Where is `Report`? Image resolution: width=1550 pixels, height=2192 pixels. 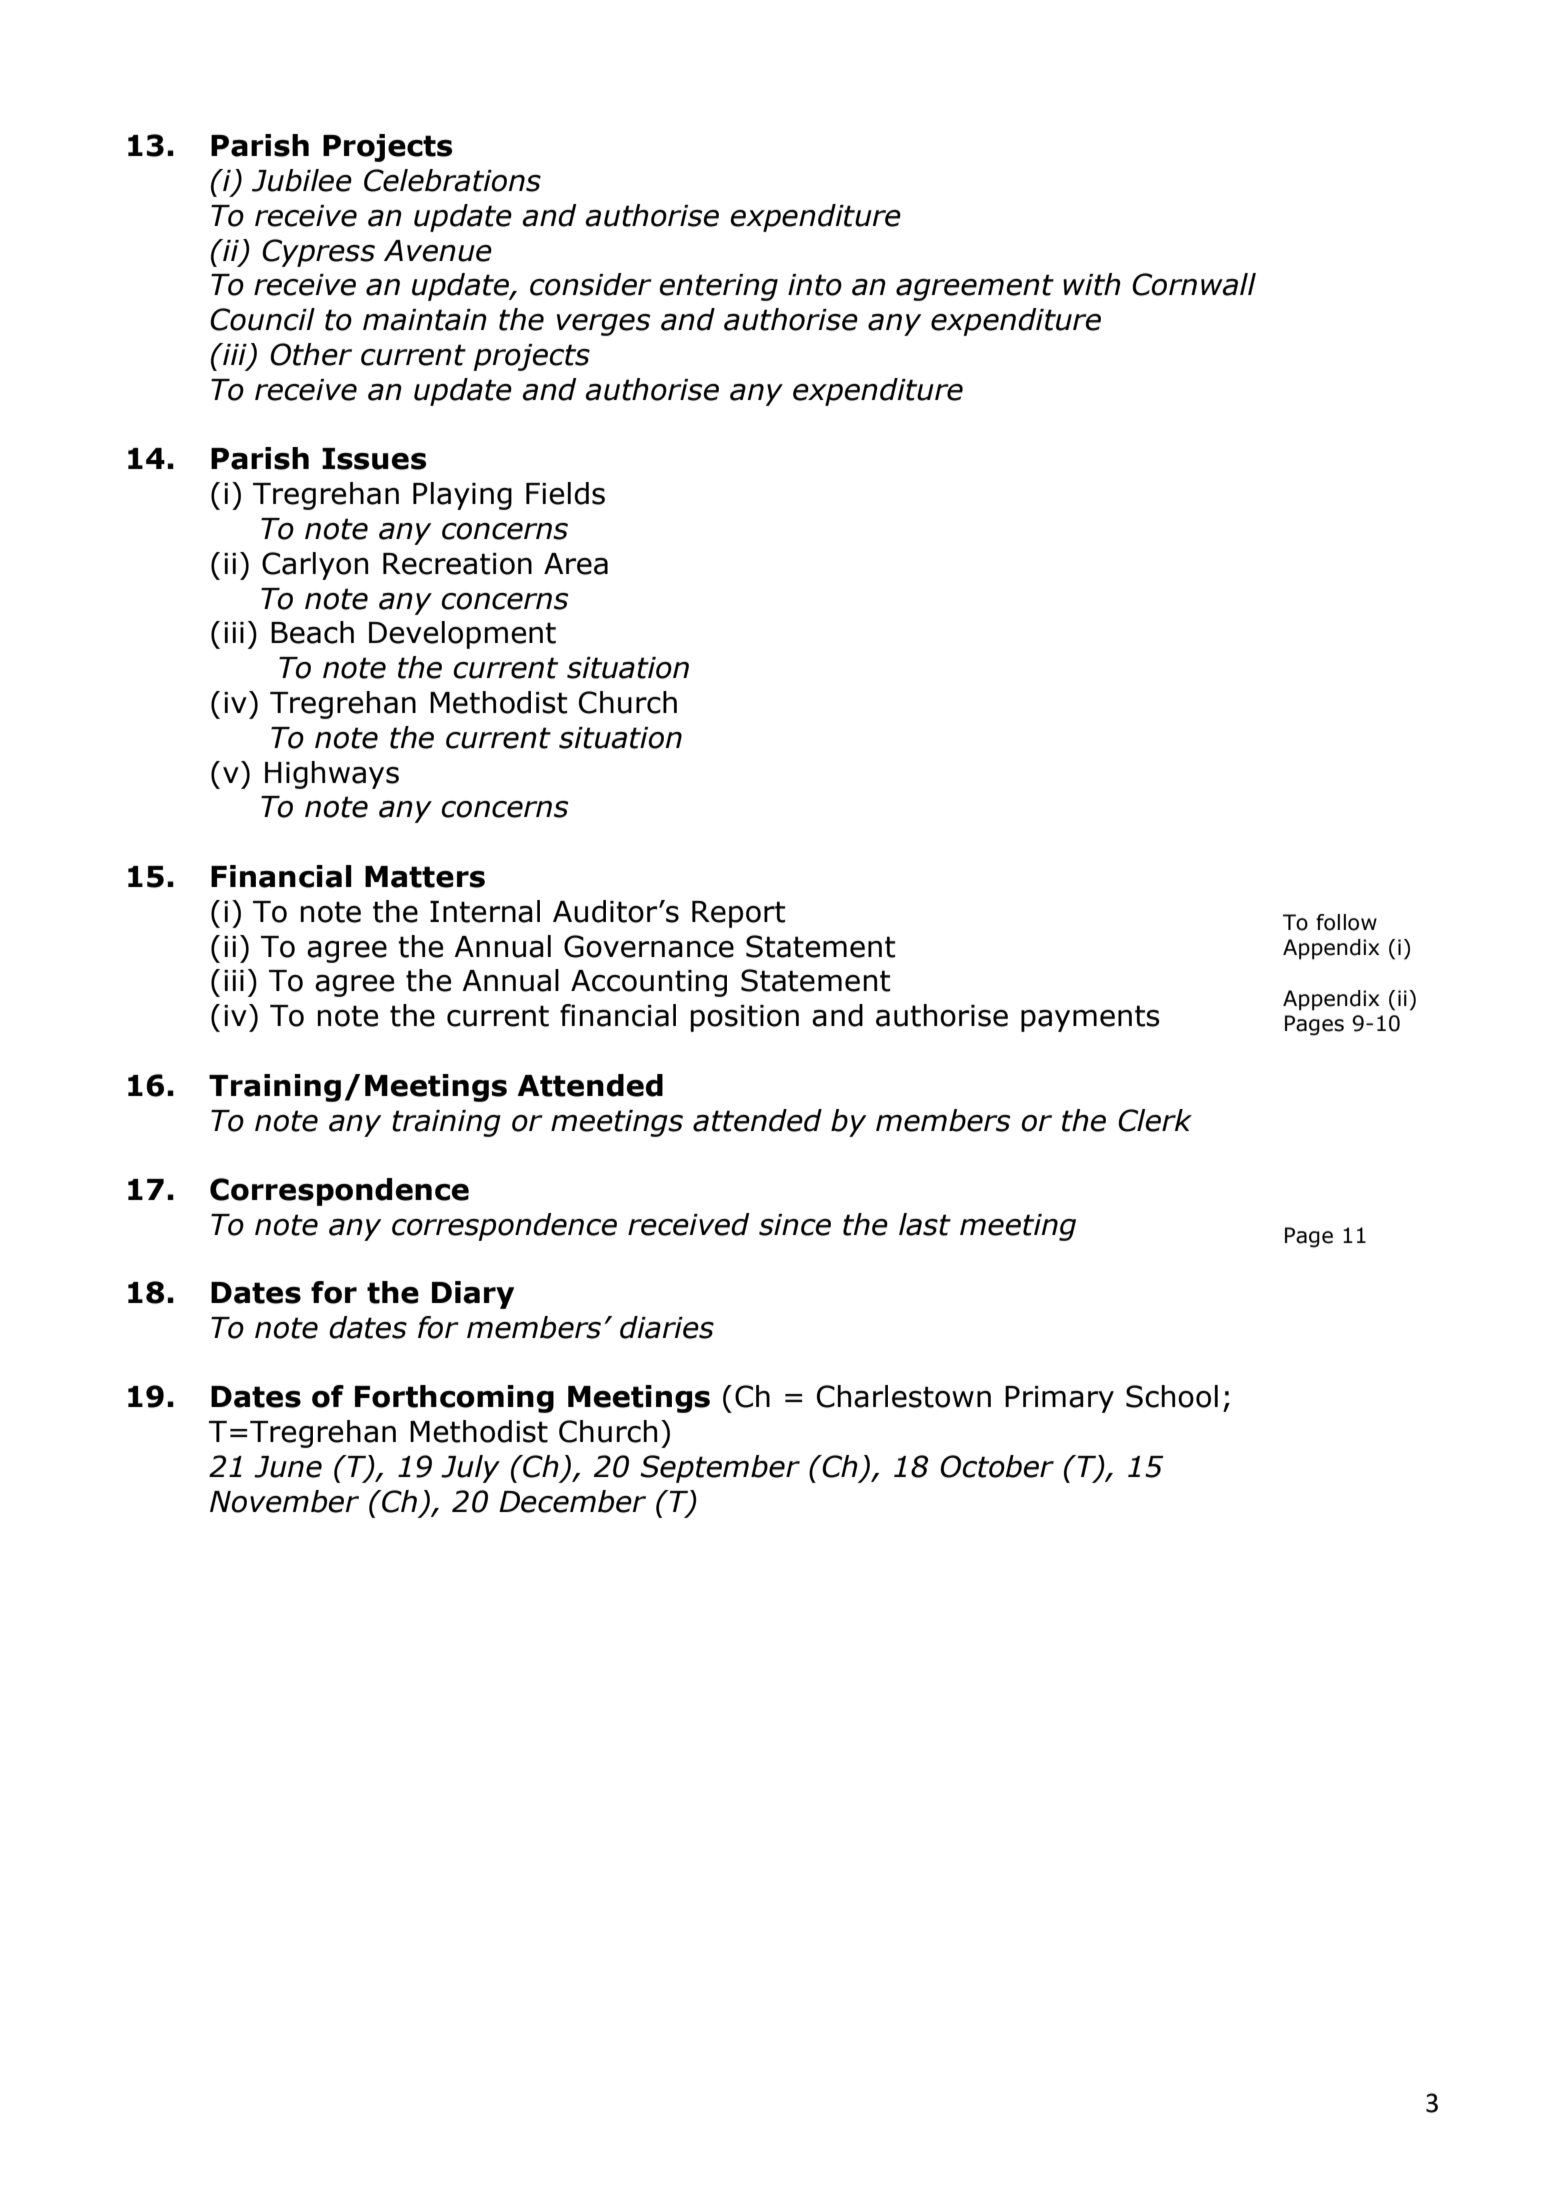
Report is located at coordinates (738, 914).
